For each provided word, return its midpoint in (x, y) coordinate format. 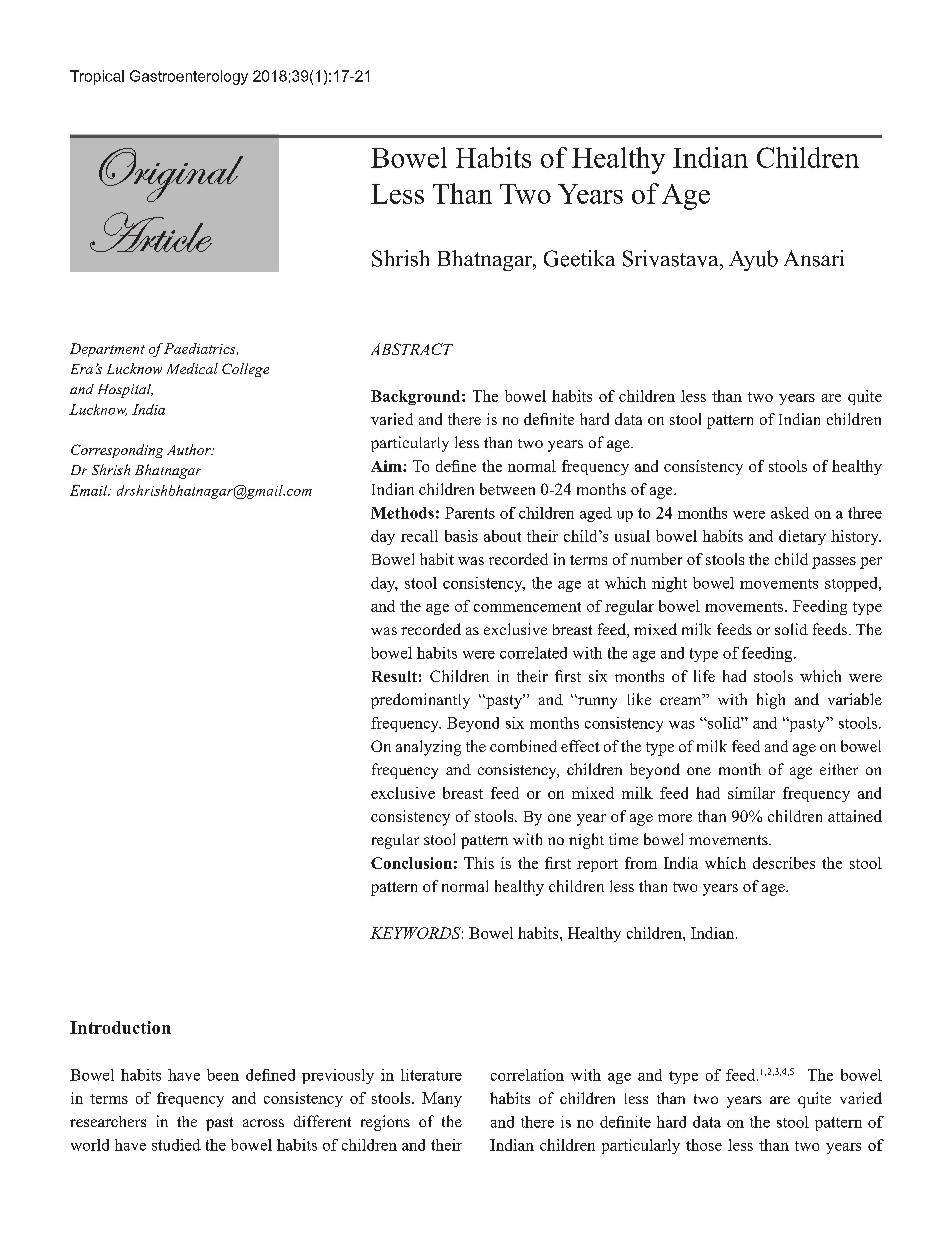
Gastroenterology (189, 77)
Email (90, 490)
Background (417, 397)
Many (442, 1099)
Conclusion (411, 863)
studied (176, 1145)
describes (784, 863)
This (479, 863)
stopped (852, 584)
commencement (527, 607)
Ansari (814, 258)
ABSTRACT (412, 349)
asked (790, 513)
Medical (192, 368)
